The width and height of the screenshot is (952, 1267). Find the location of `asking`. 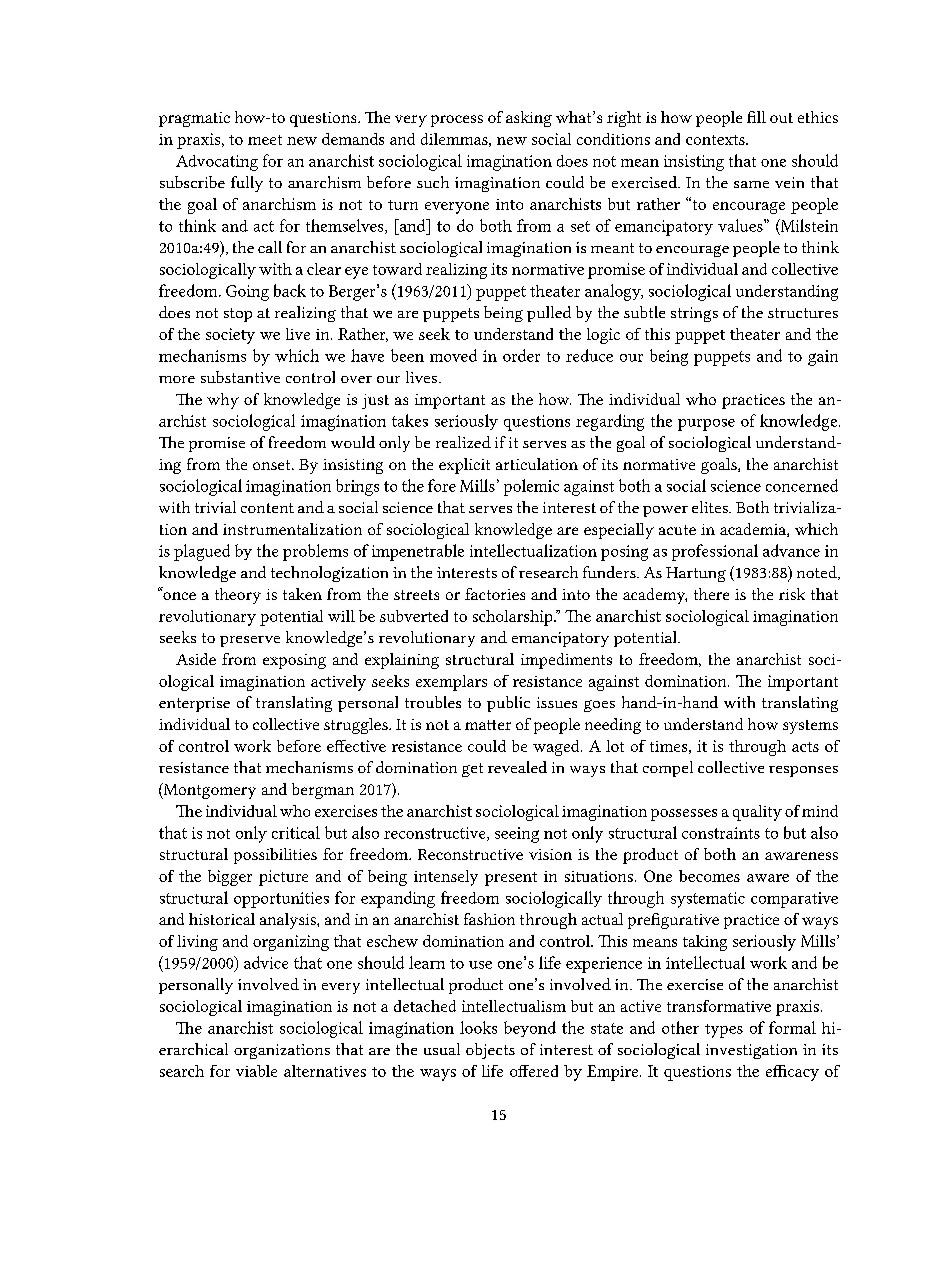

asking is located at coordinates (529, 119).
